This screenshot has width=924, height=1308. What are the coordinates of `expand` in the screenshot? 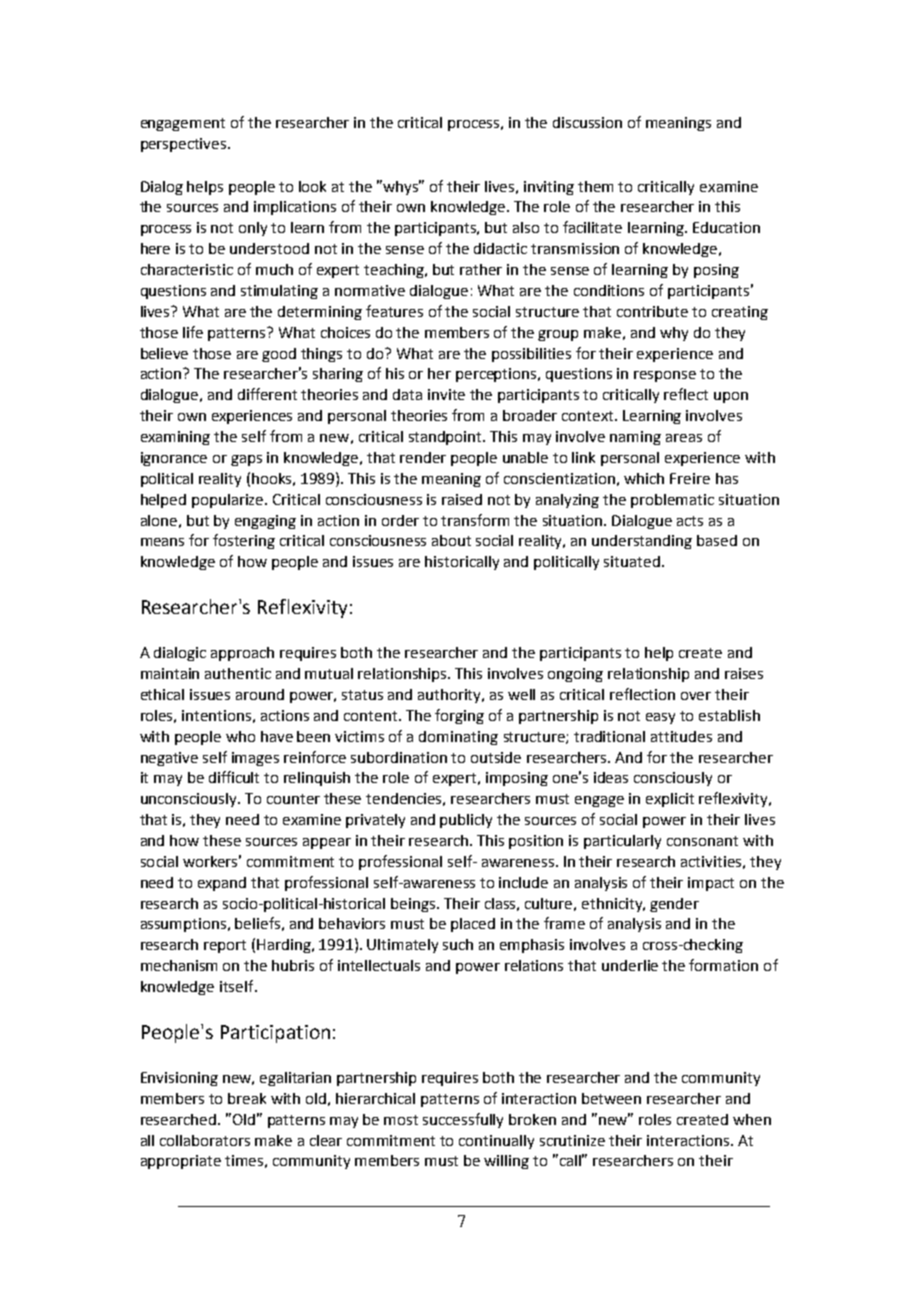 It's located at (222, 884).
